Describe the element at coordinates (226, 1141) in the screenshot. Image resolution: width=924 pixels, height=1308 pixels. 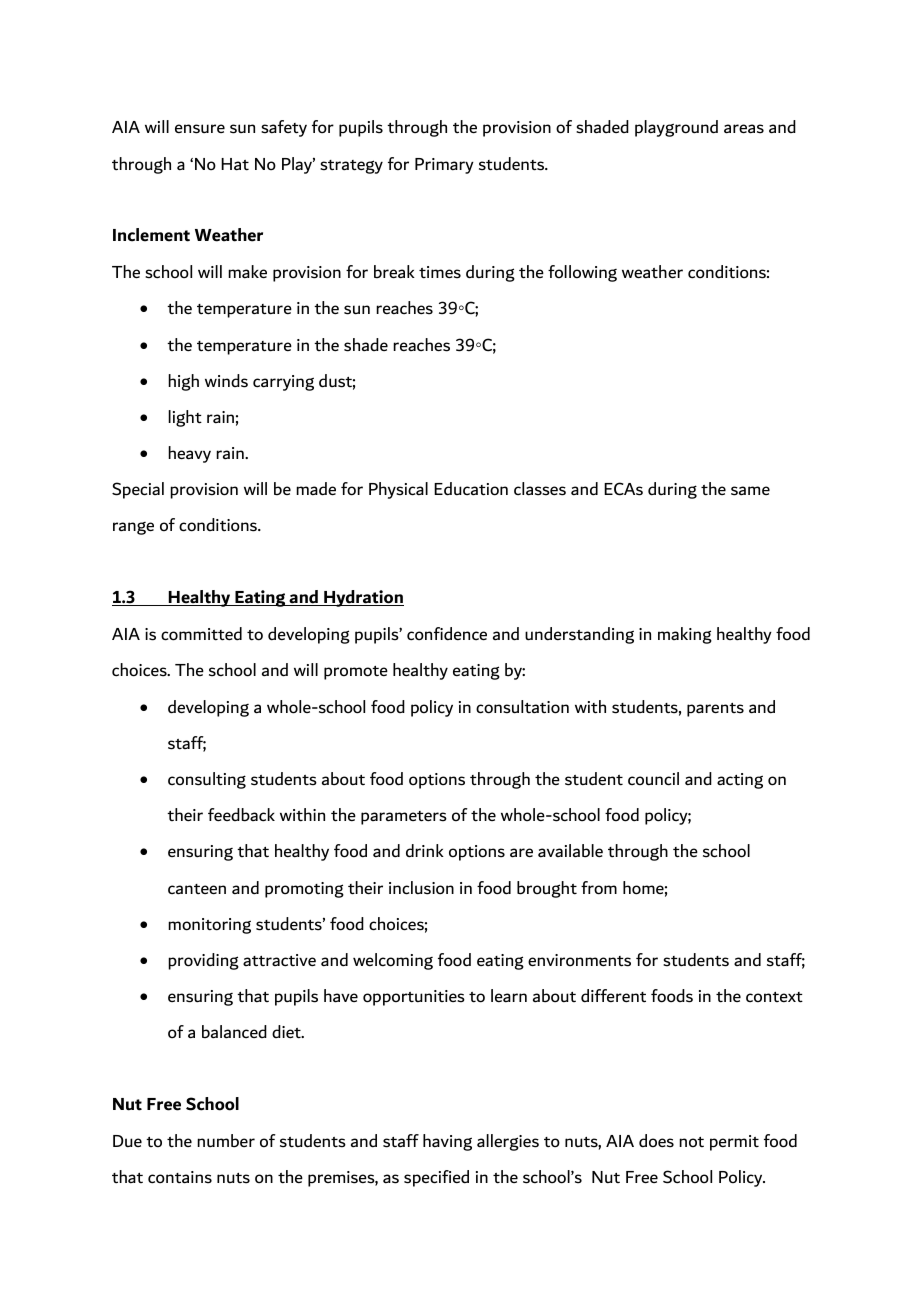
I see `number` at that location.
